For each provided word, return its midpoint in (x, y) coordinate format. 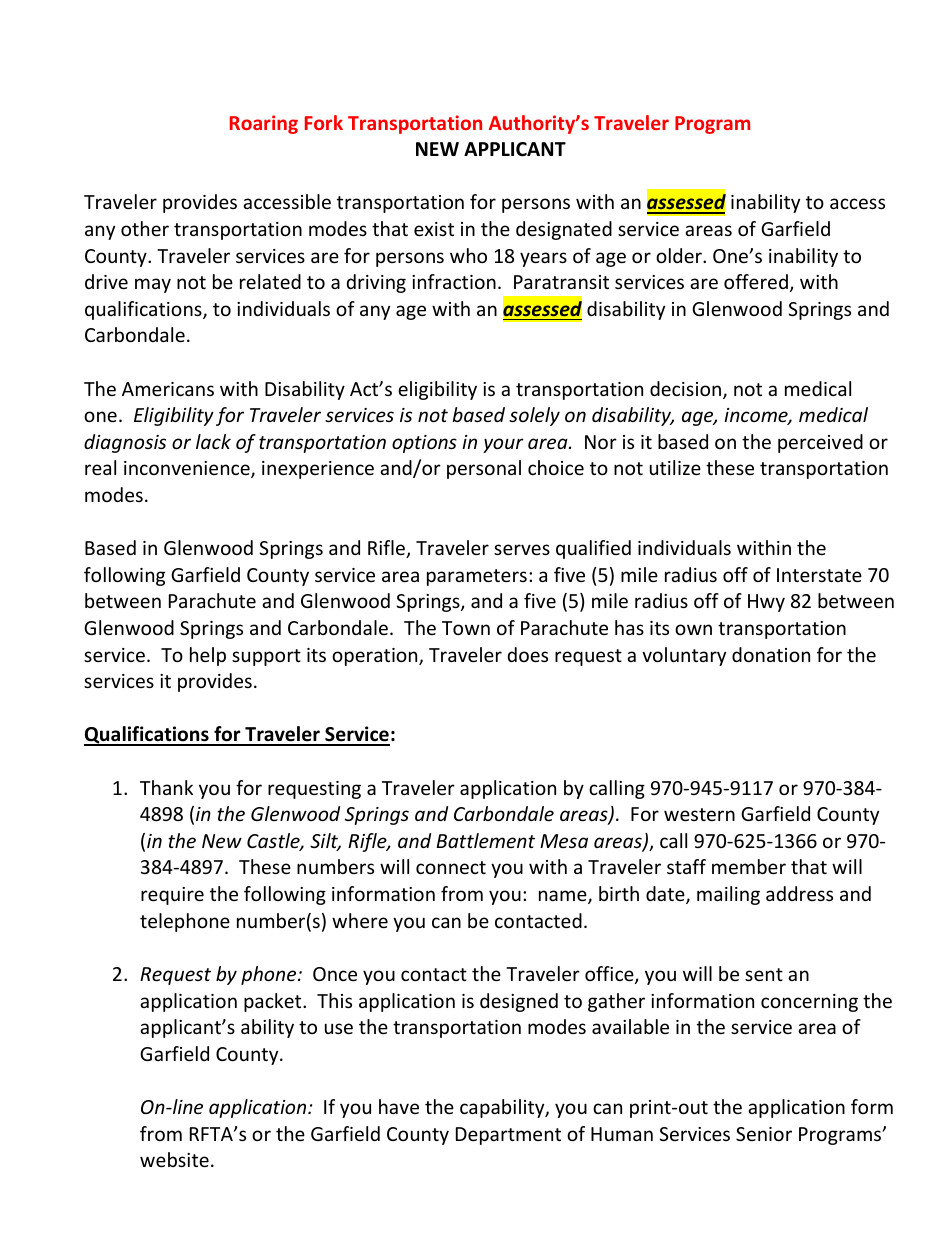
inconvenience (188, 469)
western (699, 814)
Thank (166, 787)
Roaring (264, 124)
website (174, 1159)
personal (484, 469)
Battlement (486, 840)
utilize (675, 467)
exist (434, 229)
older (680, 255)
